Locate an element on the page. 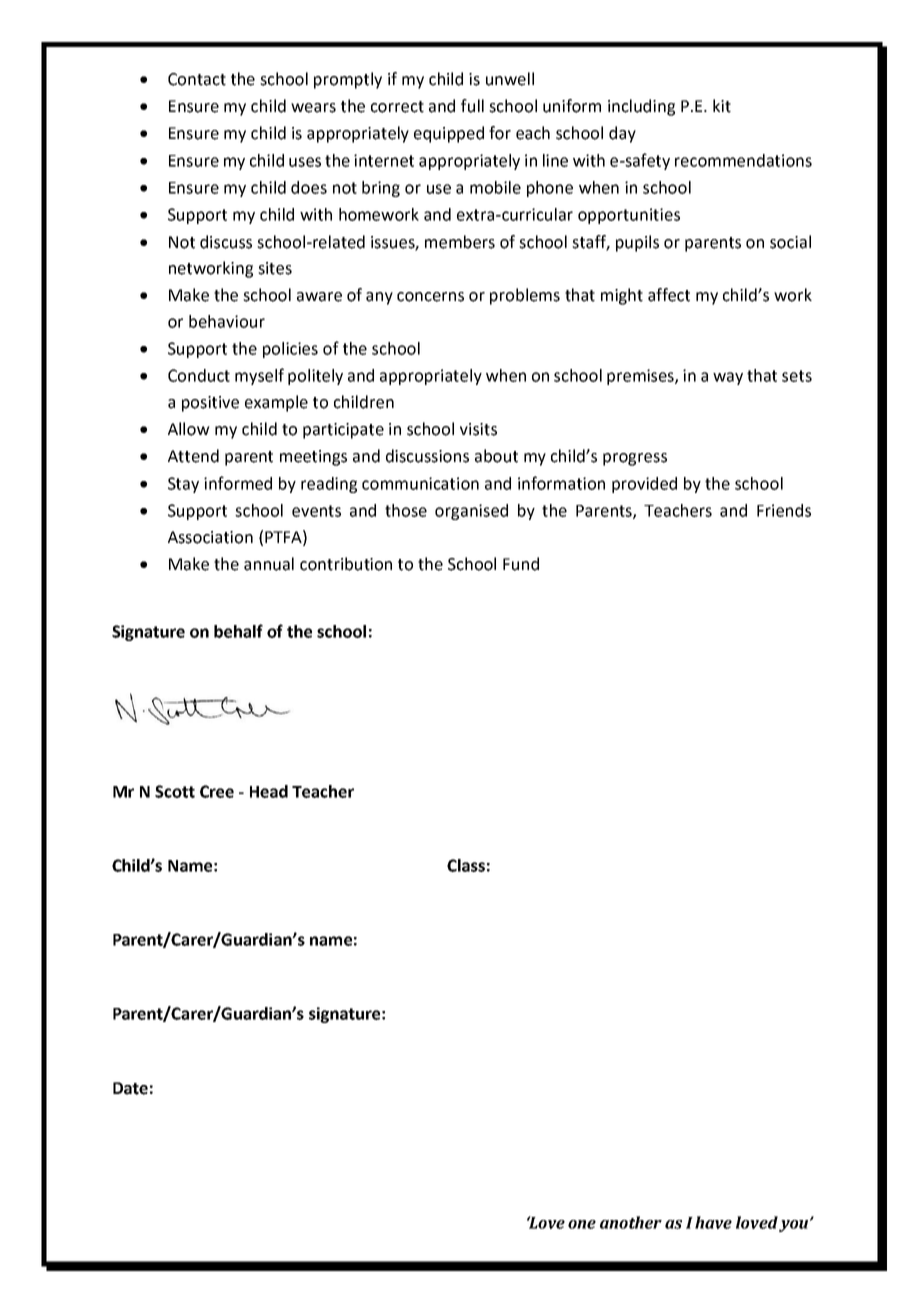 This image has height=1308, width=924. visits is located at coordinates (478, 429).
